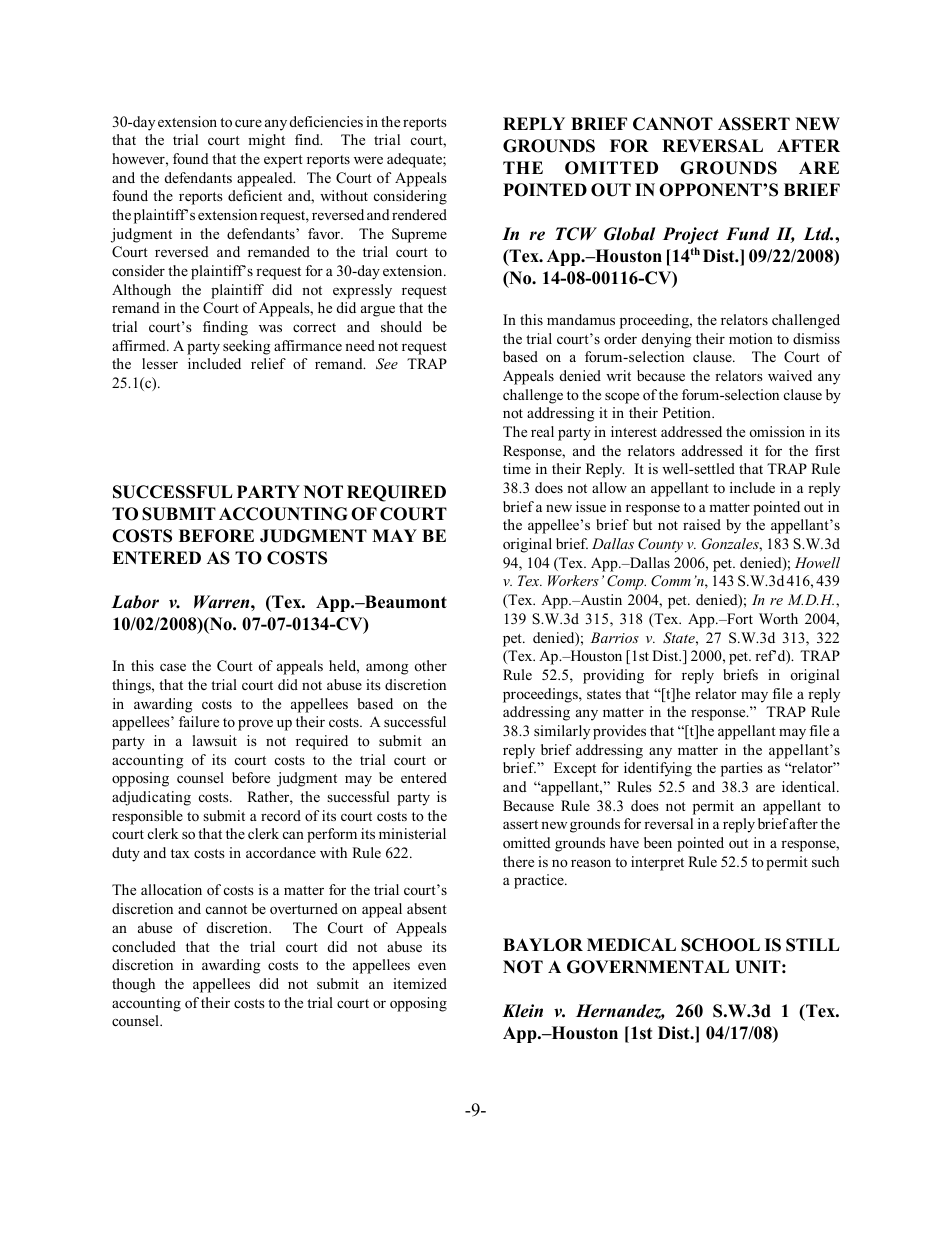 This screenshot has width=952, height=1233. Describe the element at coordinates (748, 234) in the screenshot. I see `Fund` at that location.
